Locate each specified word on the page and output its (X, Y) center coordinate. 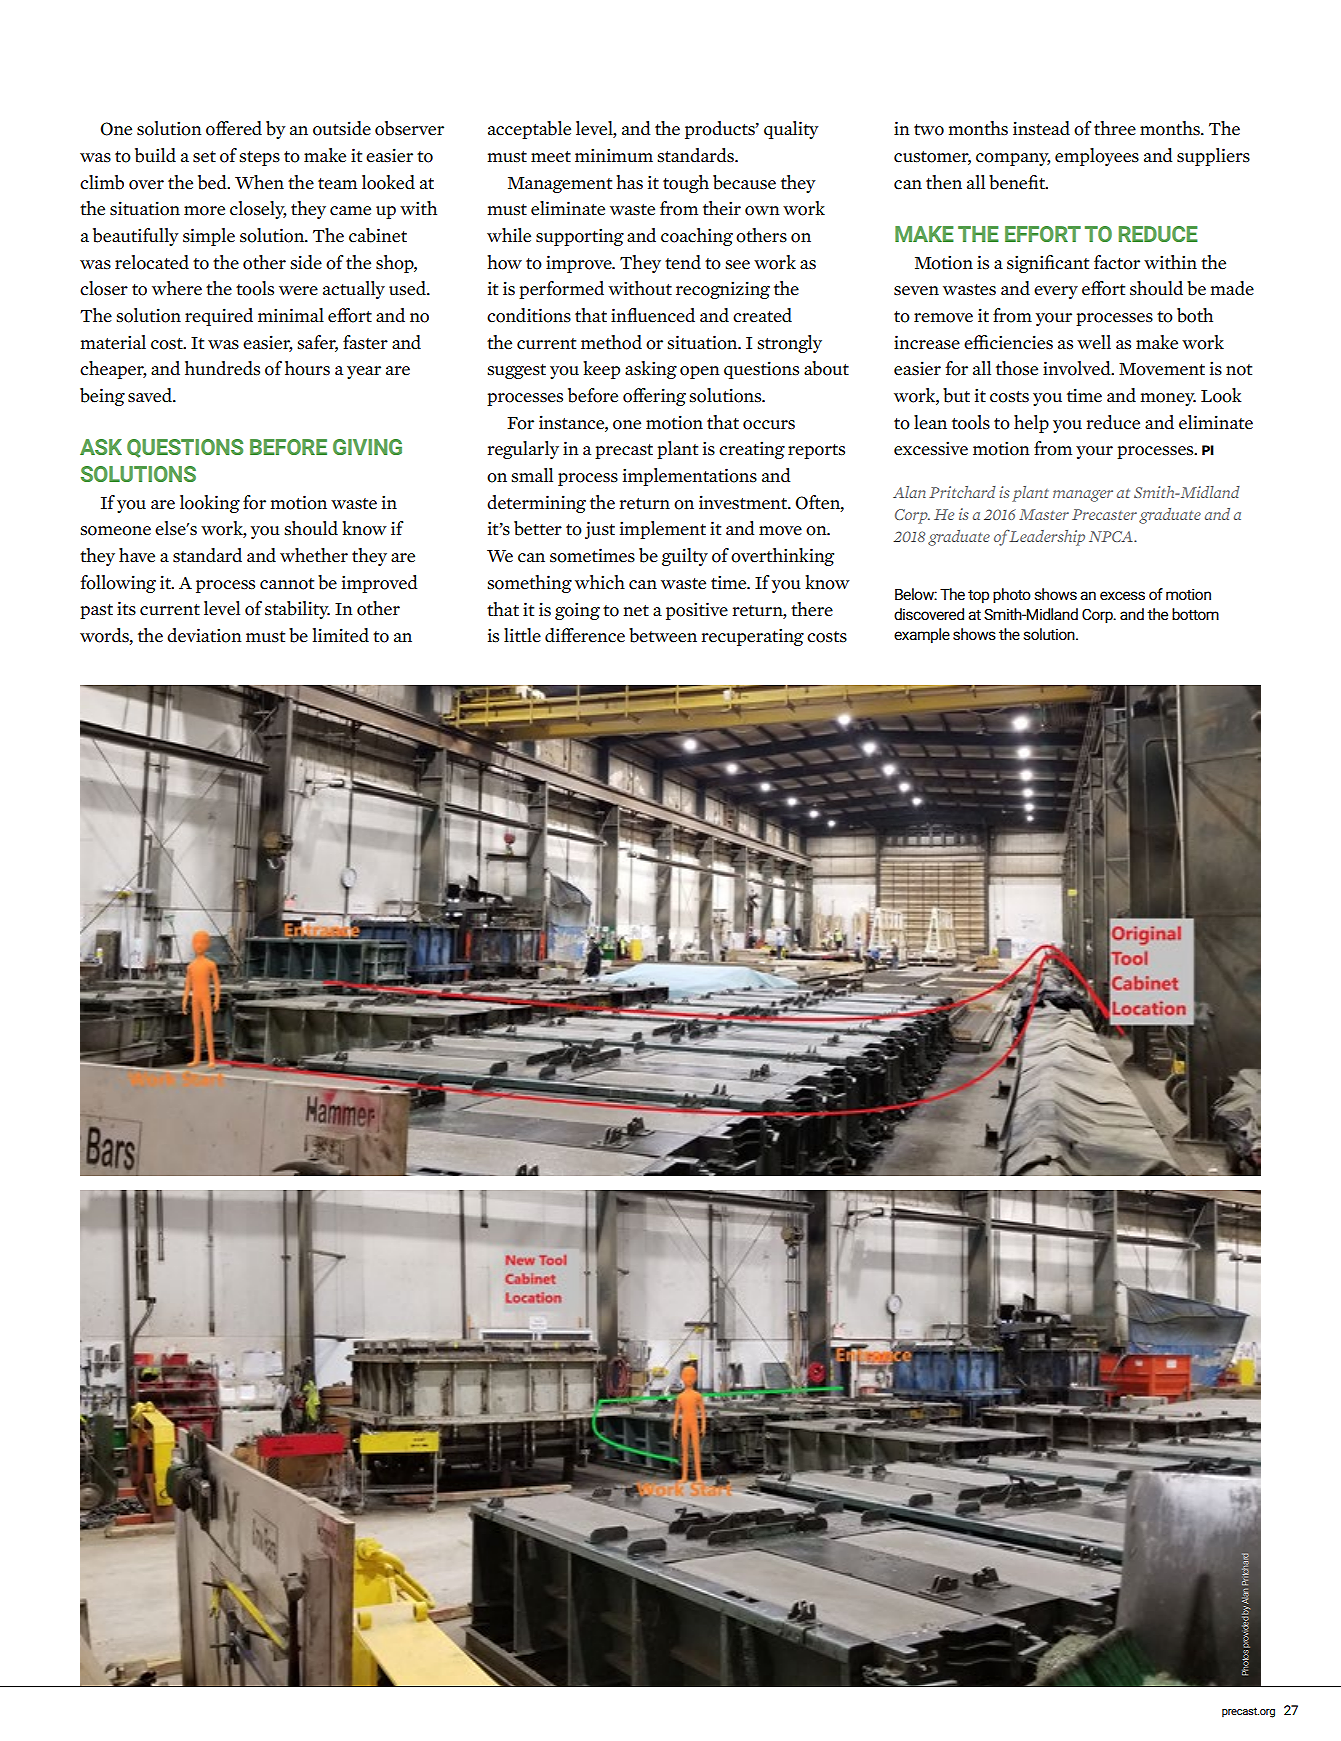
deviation (204, 635)
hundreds (222, 368)
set (204, 157)
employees (1097, 157)
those (1017, 368)
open (700, 372)
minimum (614, 155)
